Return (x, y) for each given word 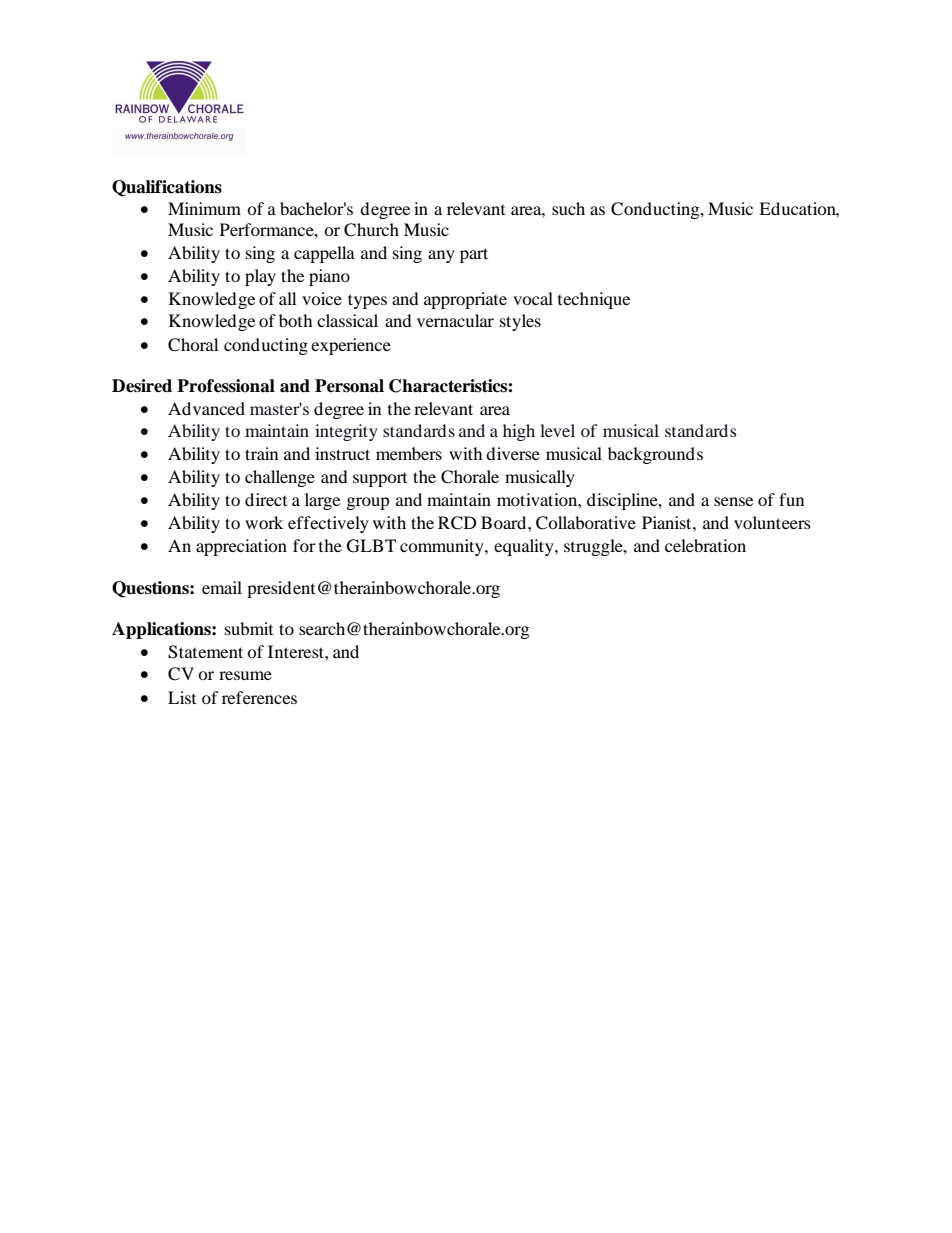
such (568, 208)
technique (594, 300)
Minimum (204, 208)
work (264, 522)
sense (733, 501)
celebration (705, 545)
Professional (226, 386)
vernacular (455, 320)
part (474, 255)
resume (245, 675)
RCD (457, 523)
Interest (297, 651)
